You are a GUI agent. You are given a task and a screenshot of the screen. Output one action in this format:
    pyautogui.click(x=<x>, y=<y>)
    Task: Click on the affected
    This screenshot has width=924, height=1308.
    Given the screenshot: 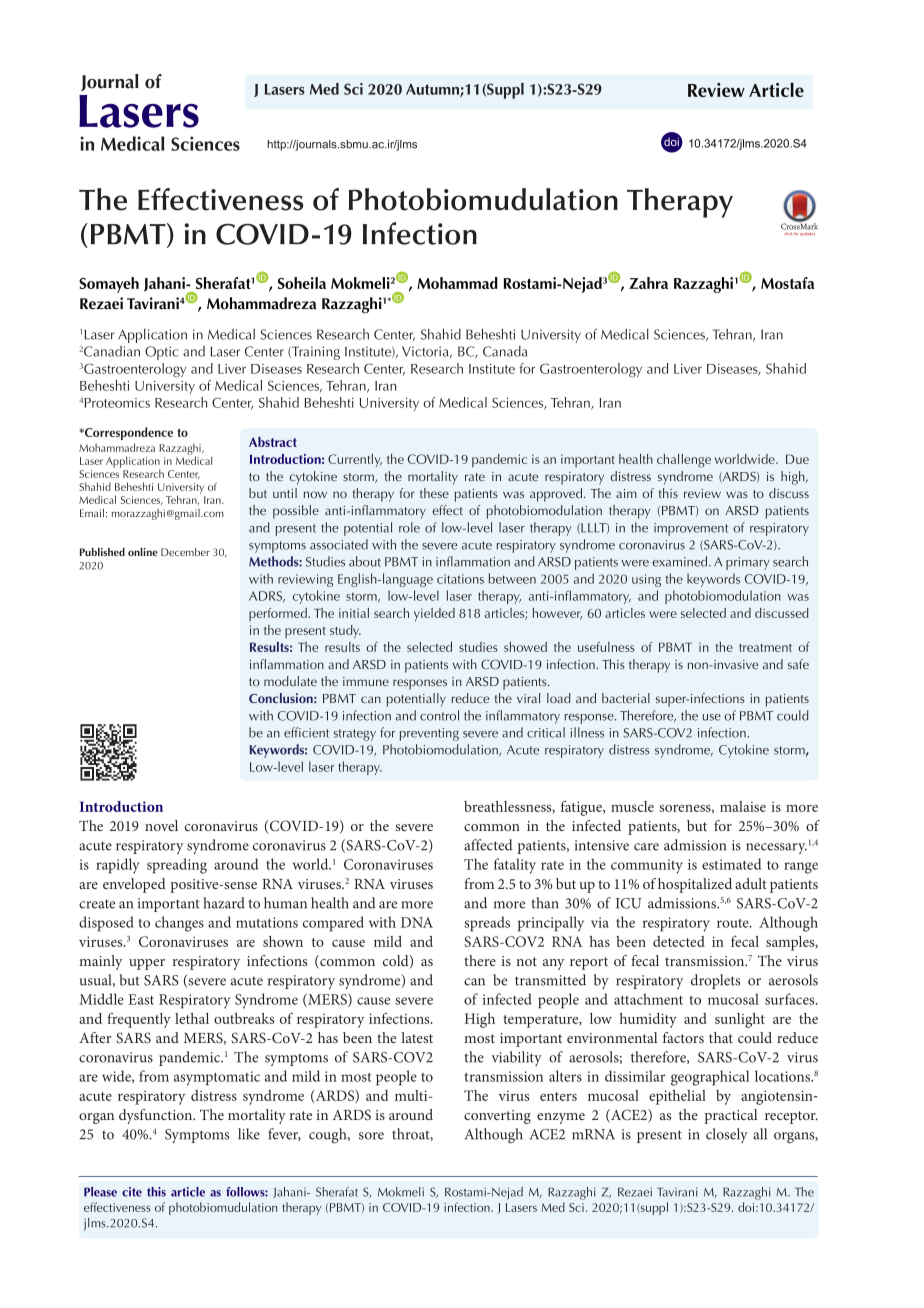 What is the action you would take?
    pyautogui.click(x=488, y=845)
